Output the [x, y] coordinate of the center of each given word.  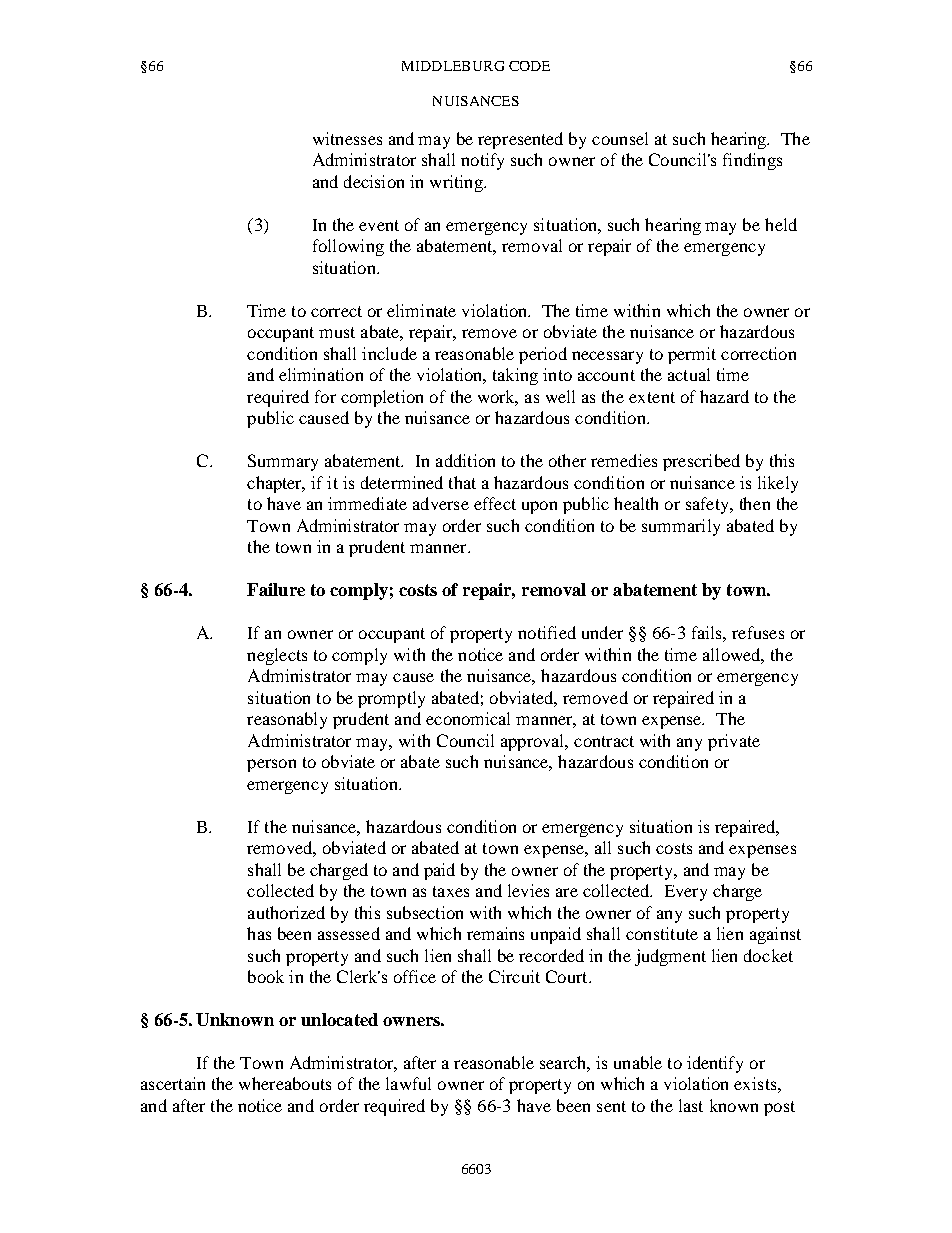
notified [547, 632]
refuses [758, 632]
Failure [276, 589]
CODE [529, 66]
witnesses [347, 138]
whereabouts [285, 1083]
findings [752, 161]
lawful [408, 1083]
